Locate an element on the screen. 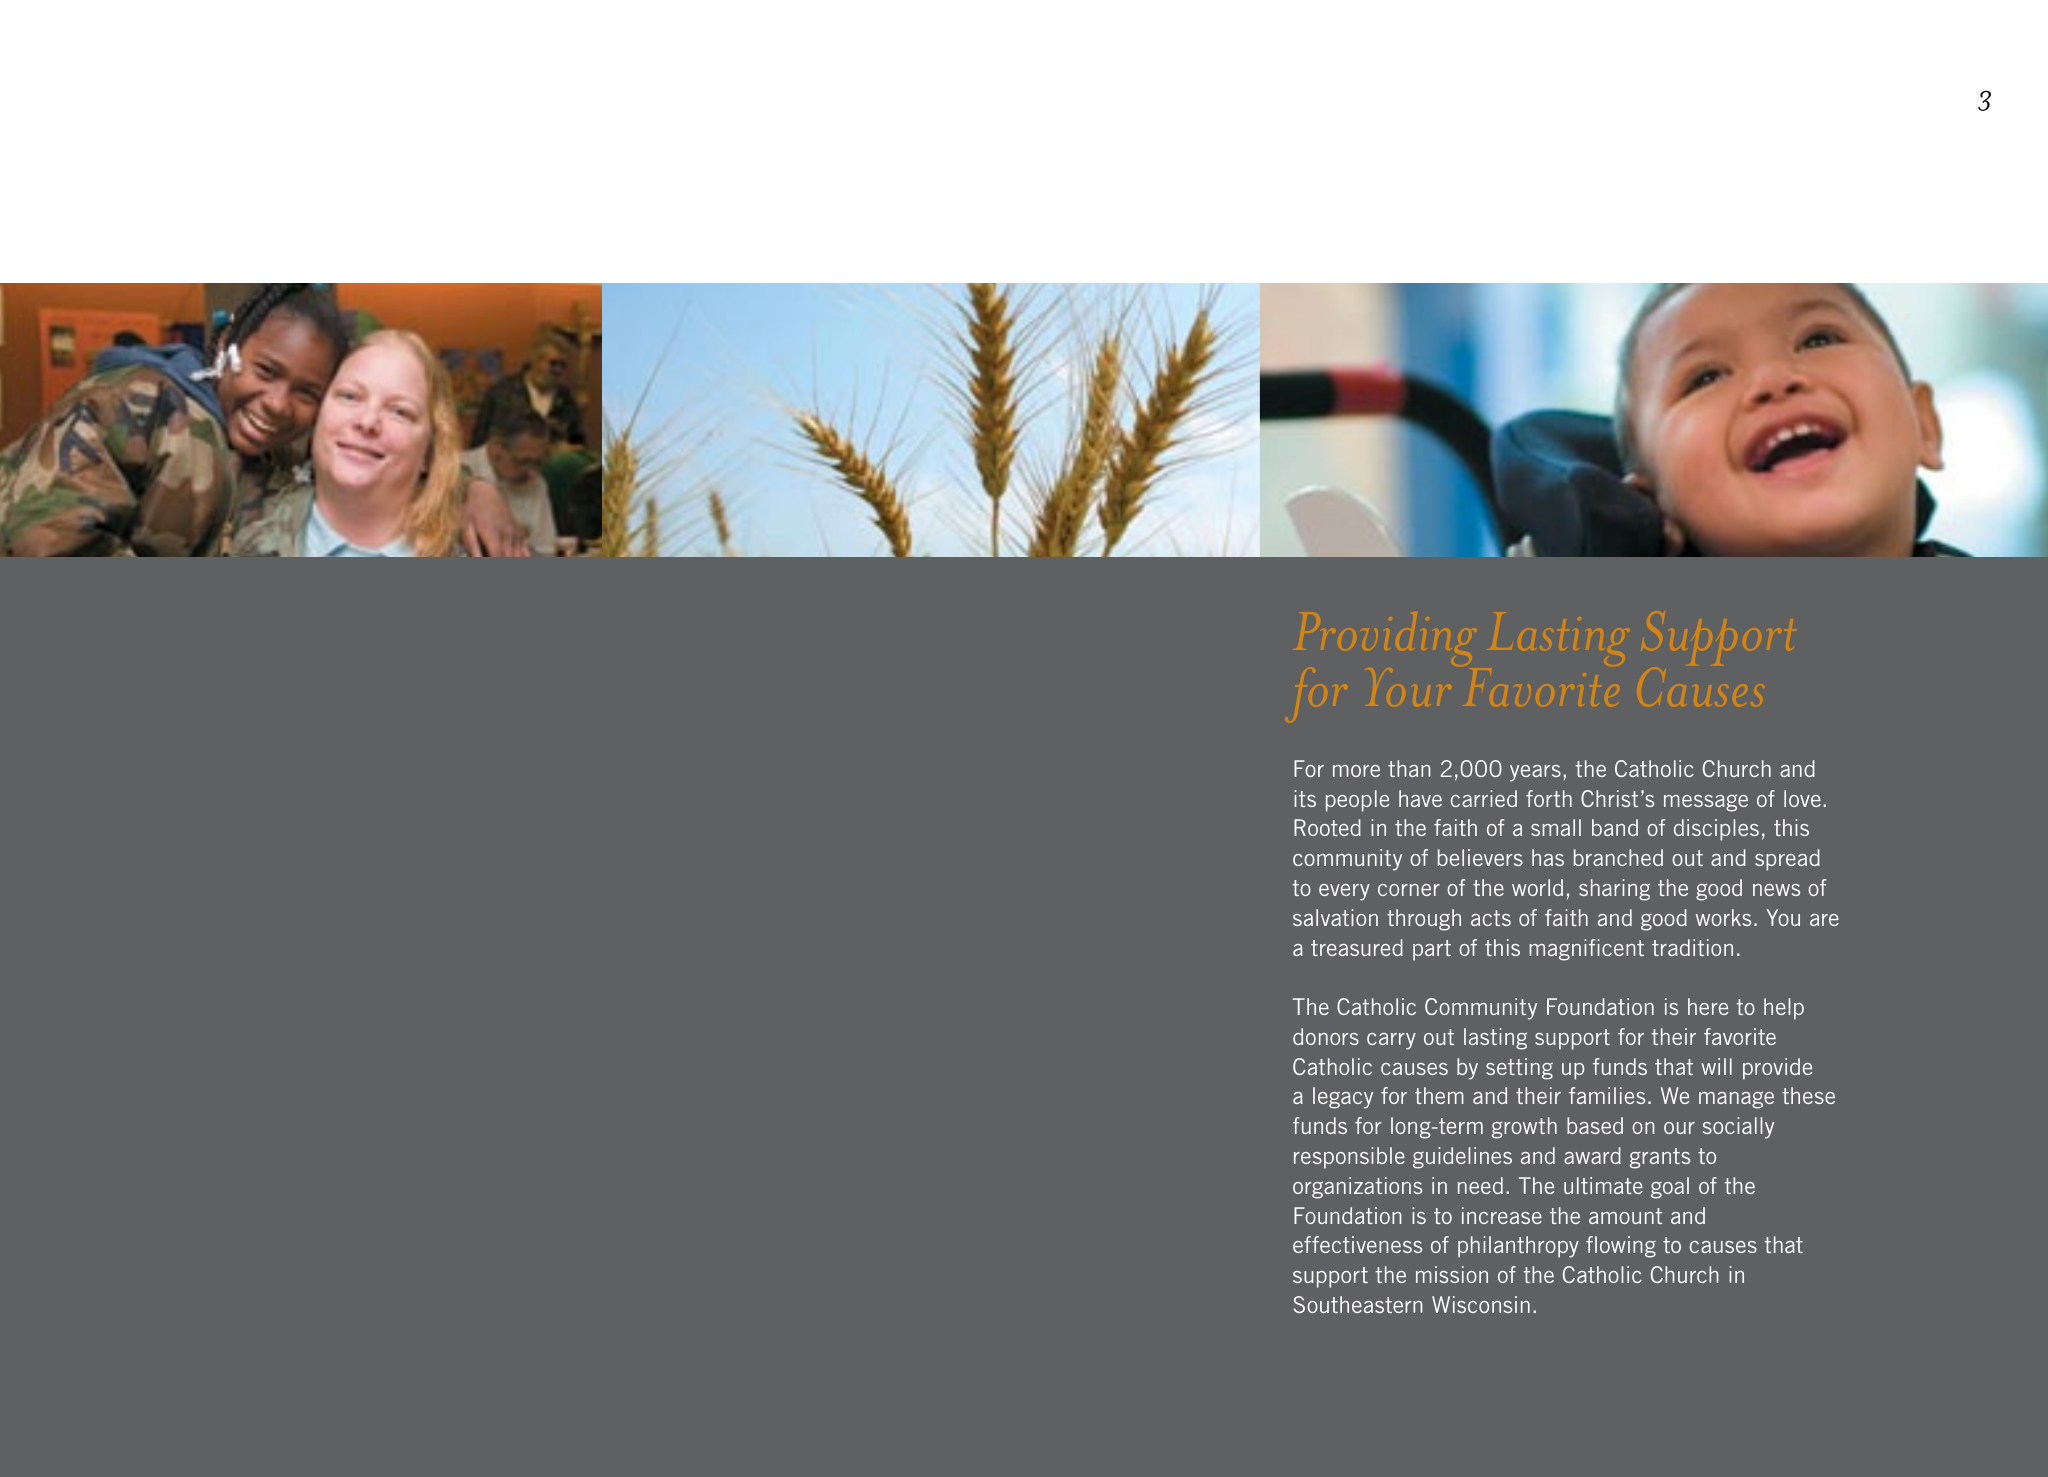 Image resolution: width=2048 pixels, height=1477 pixels. socially is located at coordinates (1738, 1128).
